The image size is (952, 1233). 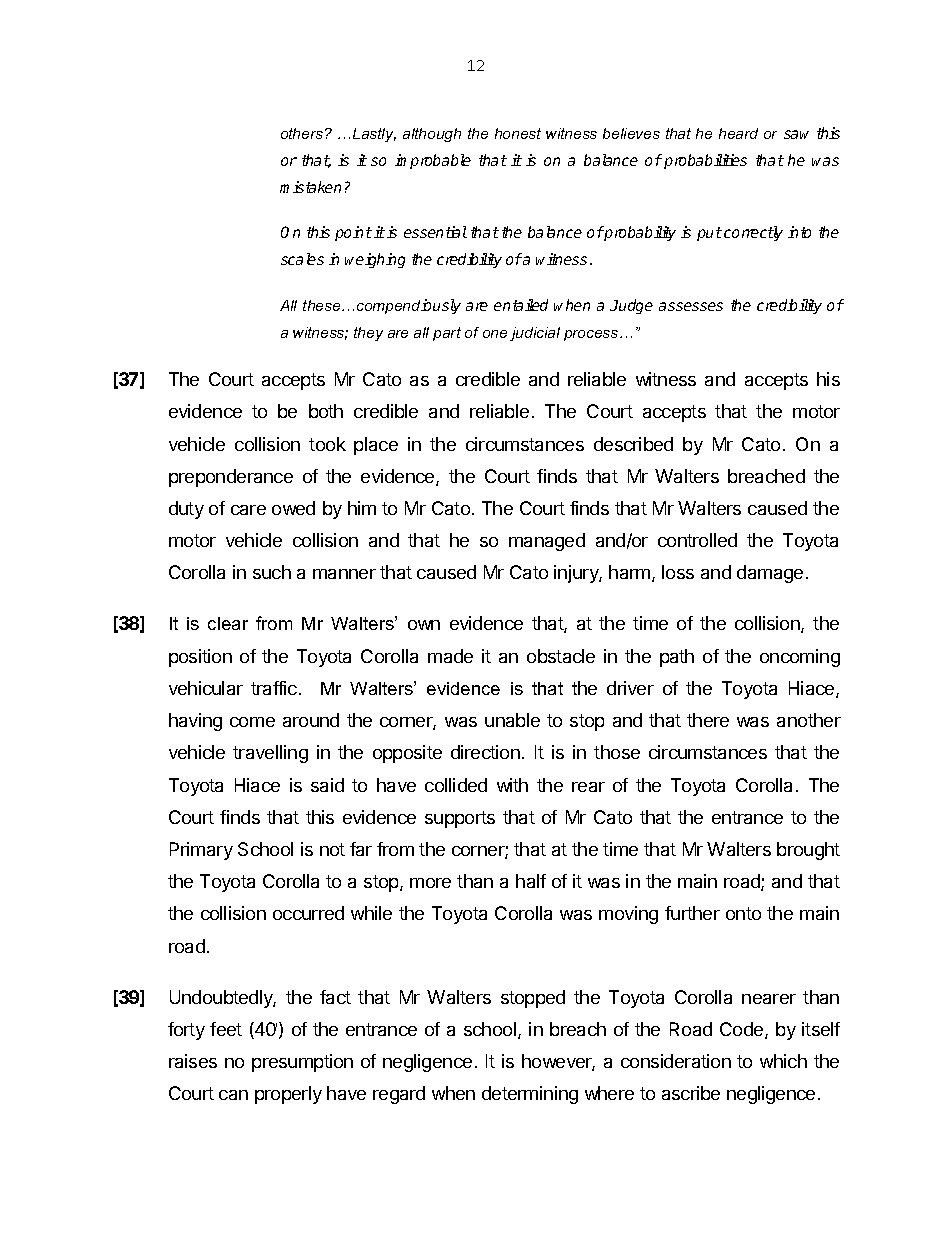 What do you see at coordinates (535, 334) in the screenshot?
I see `judicial` at bounding box center [535, 334].
